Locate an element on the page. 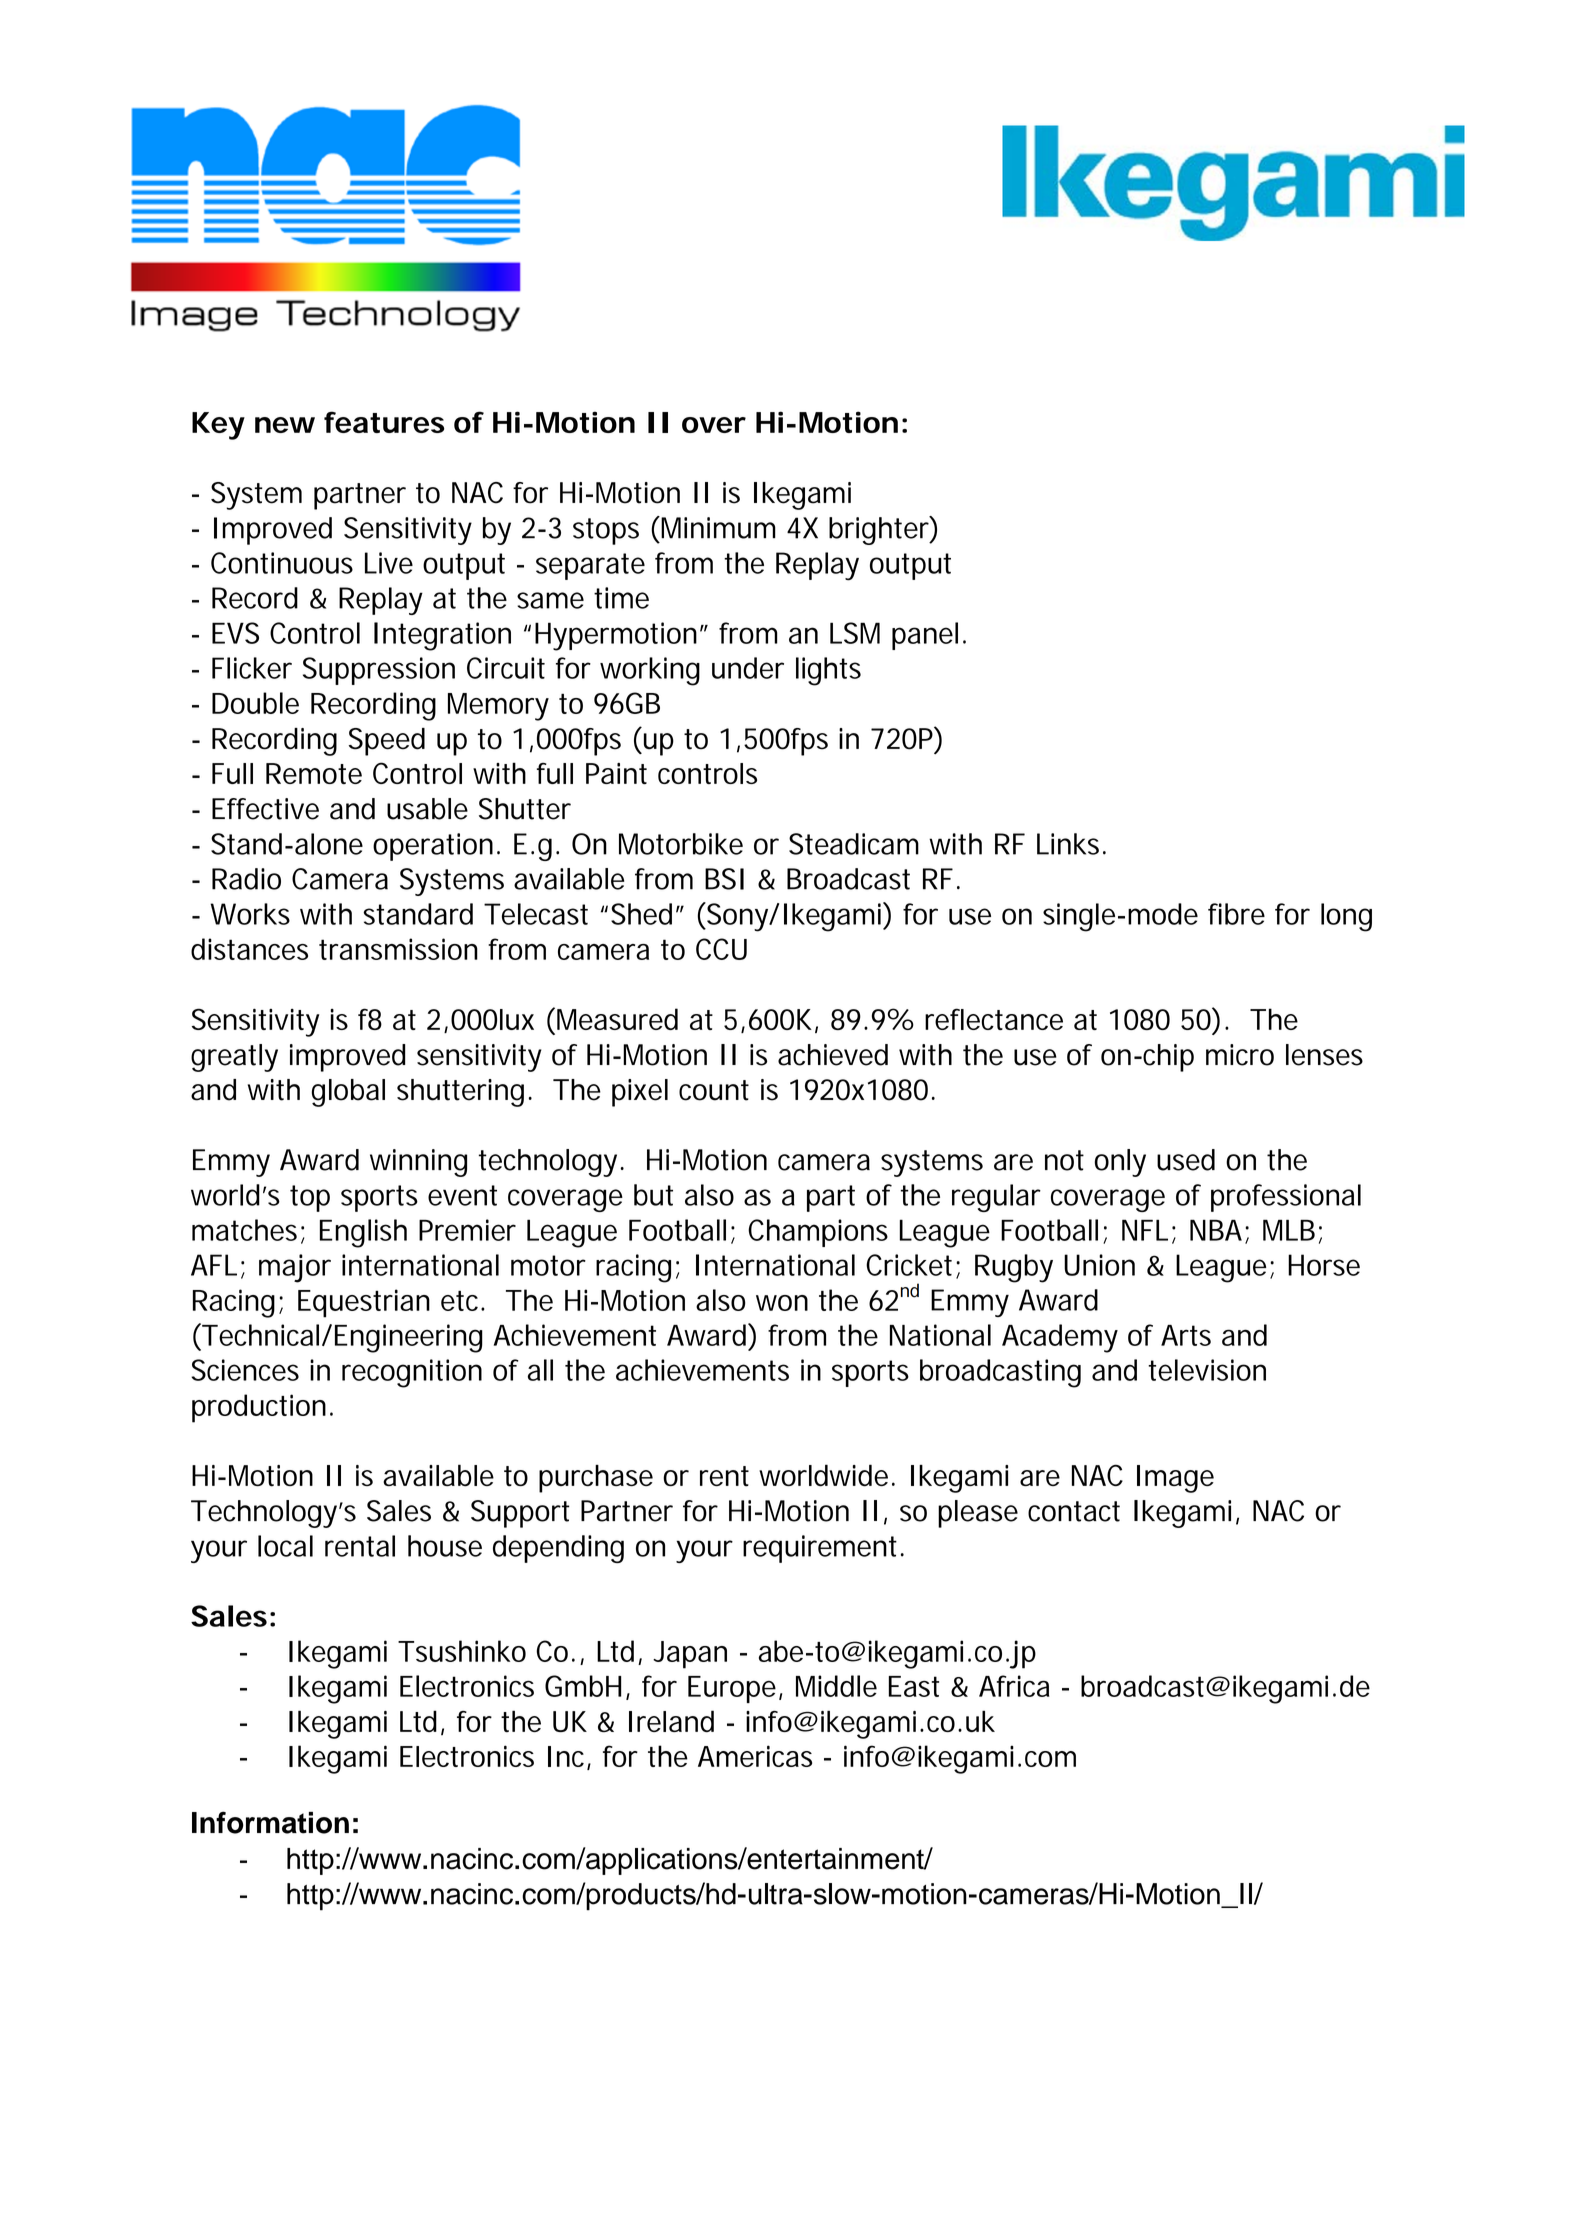 This image has width=1574, height=2226. features is located at coordinates (384, 422).
